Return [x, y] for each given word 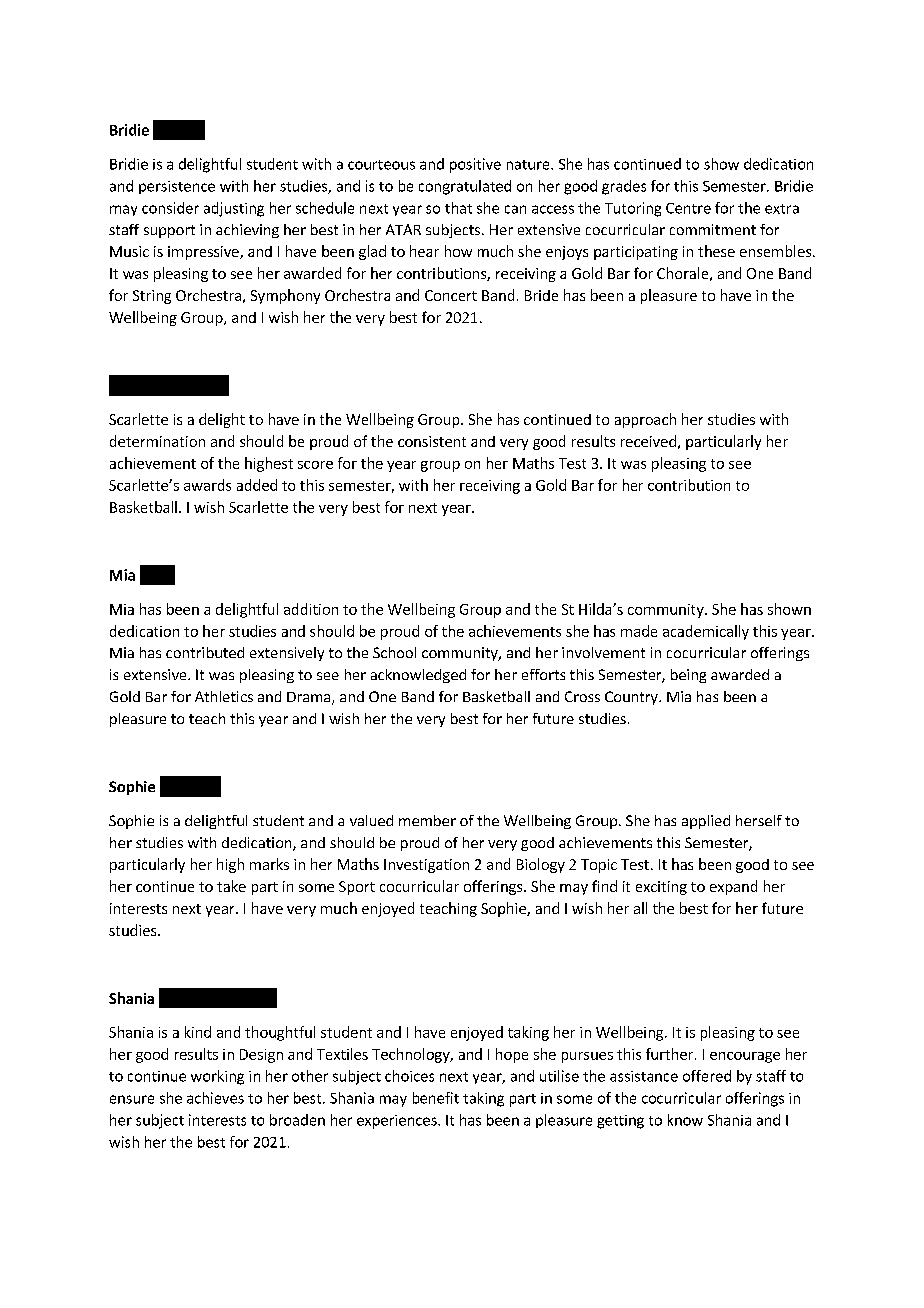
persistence [177, 187]
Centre [688, 208]
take [231, 886]
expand [733, 887]
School [394, 652]
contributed [205, 652]
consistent [432, 441]
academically [706, 632]
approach [645, 420]
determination [157, 441]
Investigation [426, 866]
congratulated [465, 187]
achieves [215, 1098]
